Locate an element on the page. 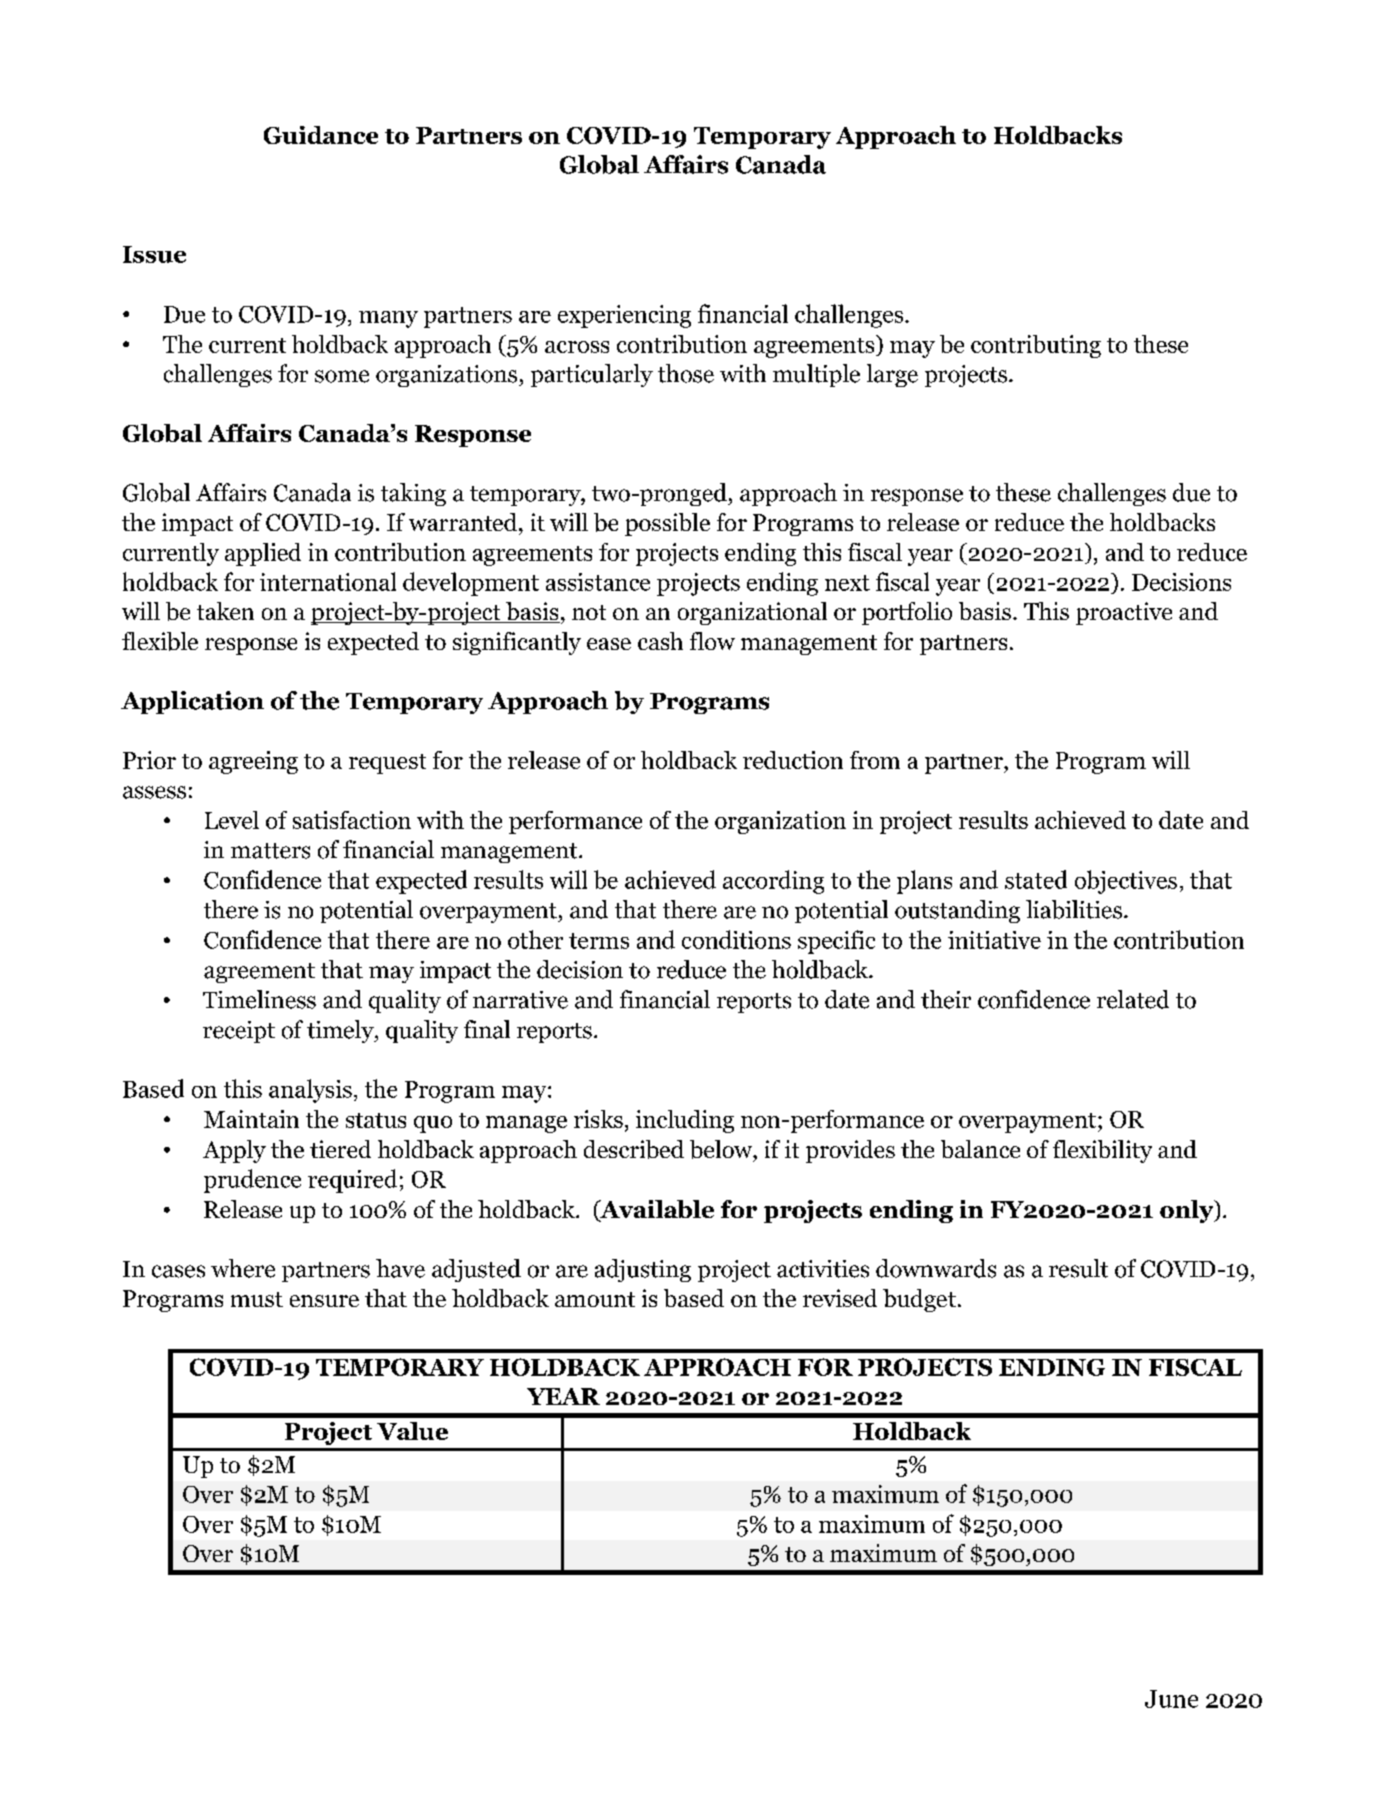 This document has height=1793, width=1385. applied is located at coordinates (263, 554).
